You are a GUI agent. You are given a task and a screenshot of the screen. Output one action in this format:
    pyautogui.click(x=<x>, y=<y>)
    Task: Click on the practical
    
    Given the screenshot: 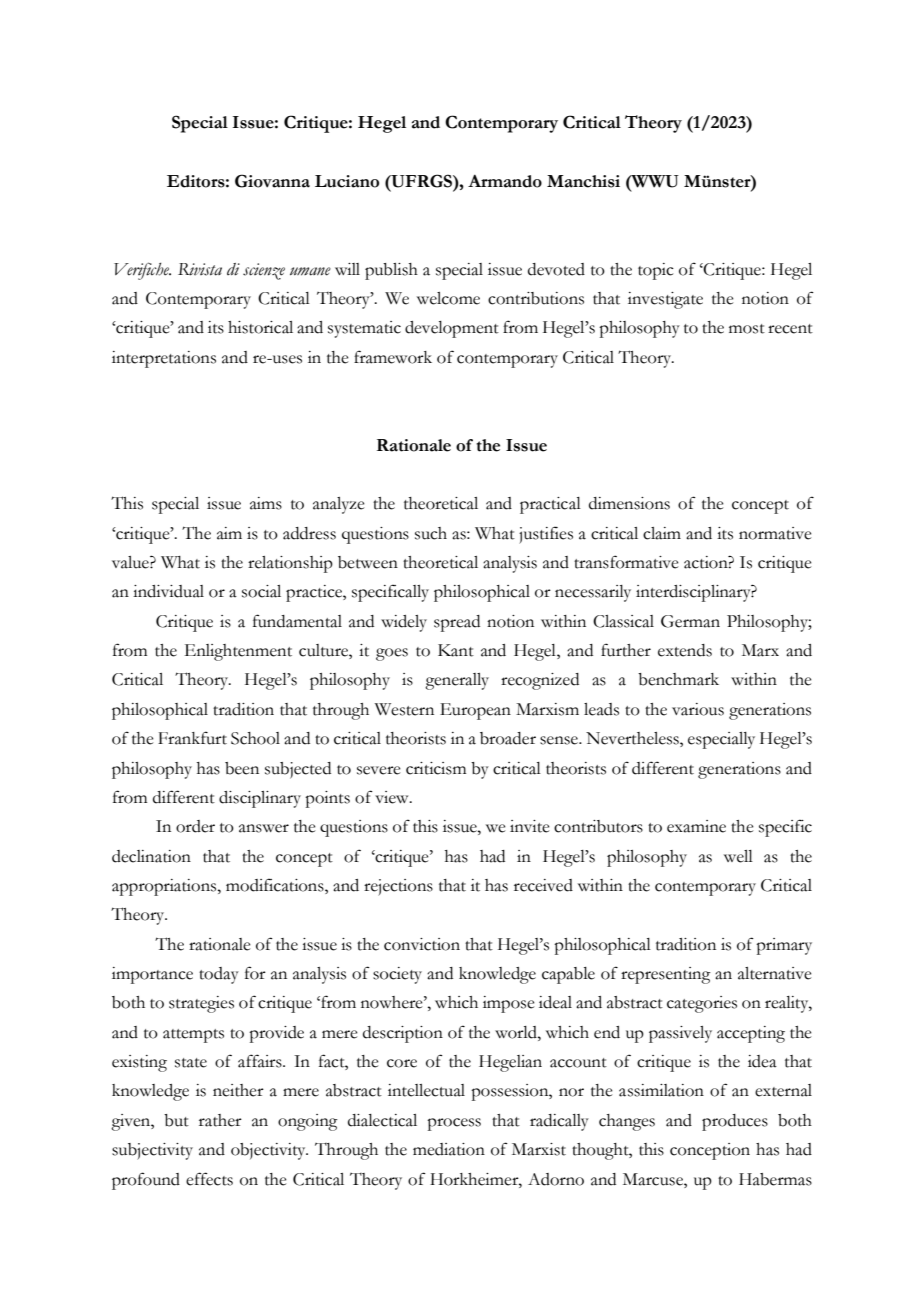 What is the action you would take?
    pyautogui.click(x=550, y=505)
